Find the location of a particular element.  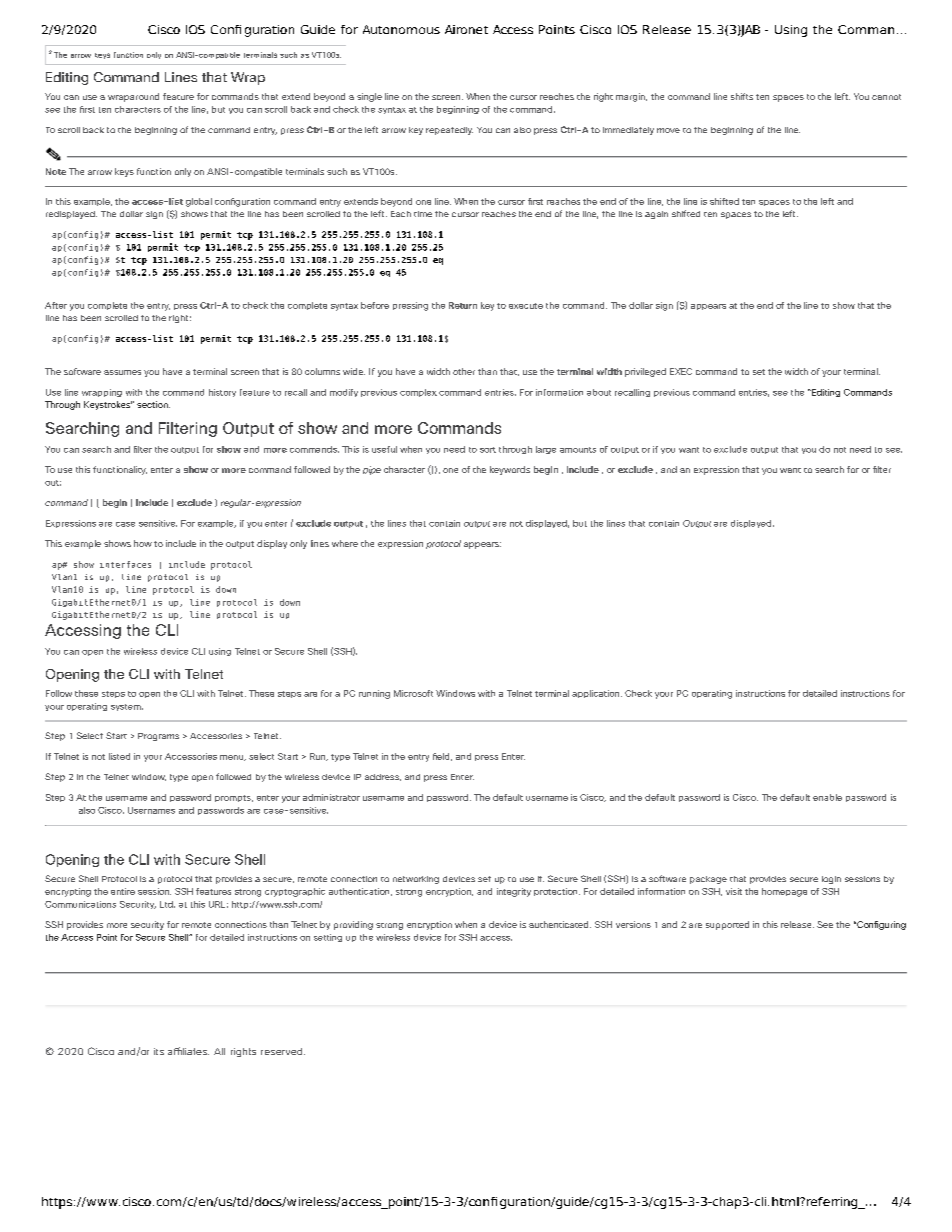

Programs is located at coordinates (158, 737).
